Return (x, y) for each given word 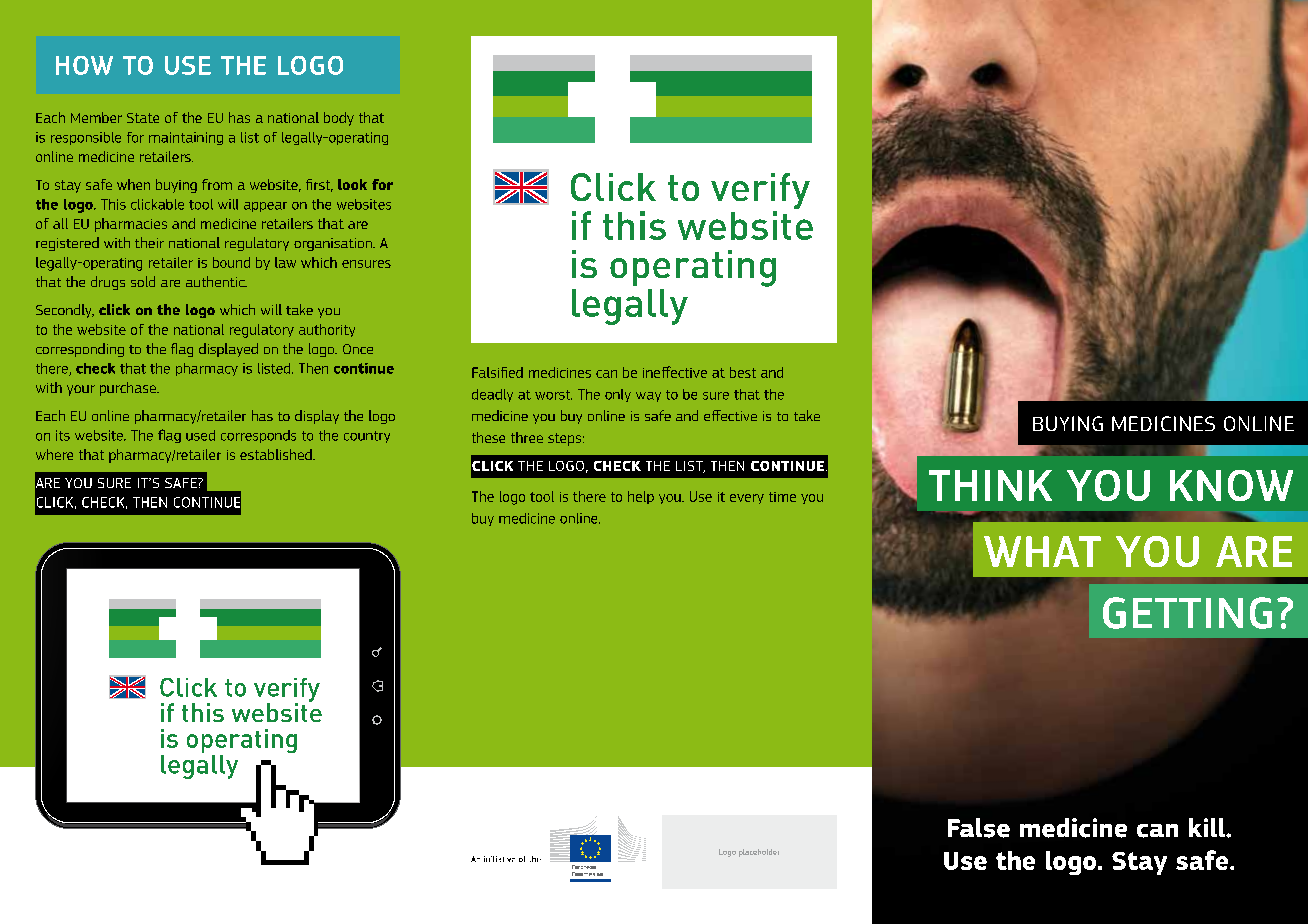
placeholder (759, 853)
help (641, 497)
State (143, 118)
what (1042, 551)
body (339, 119)
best (743, 372)
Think (990, 485)
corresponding (80, 350)
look (352, 184)
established (277, 454)
